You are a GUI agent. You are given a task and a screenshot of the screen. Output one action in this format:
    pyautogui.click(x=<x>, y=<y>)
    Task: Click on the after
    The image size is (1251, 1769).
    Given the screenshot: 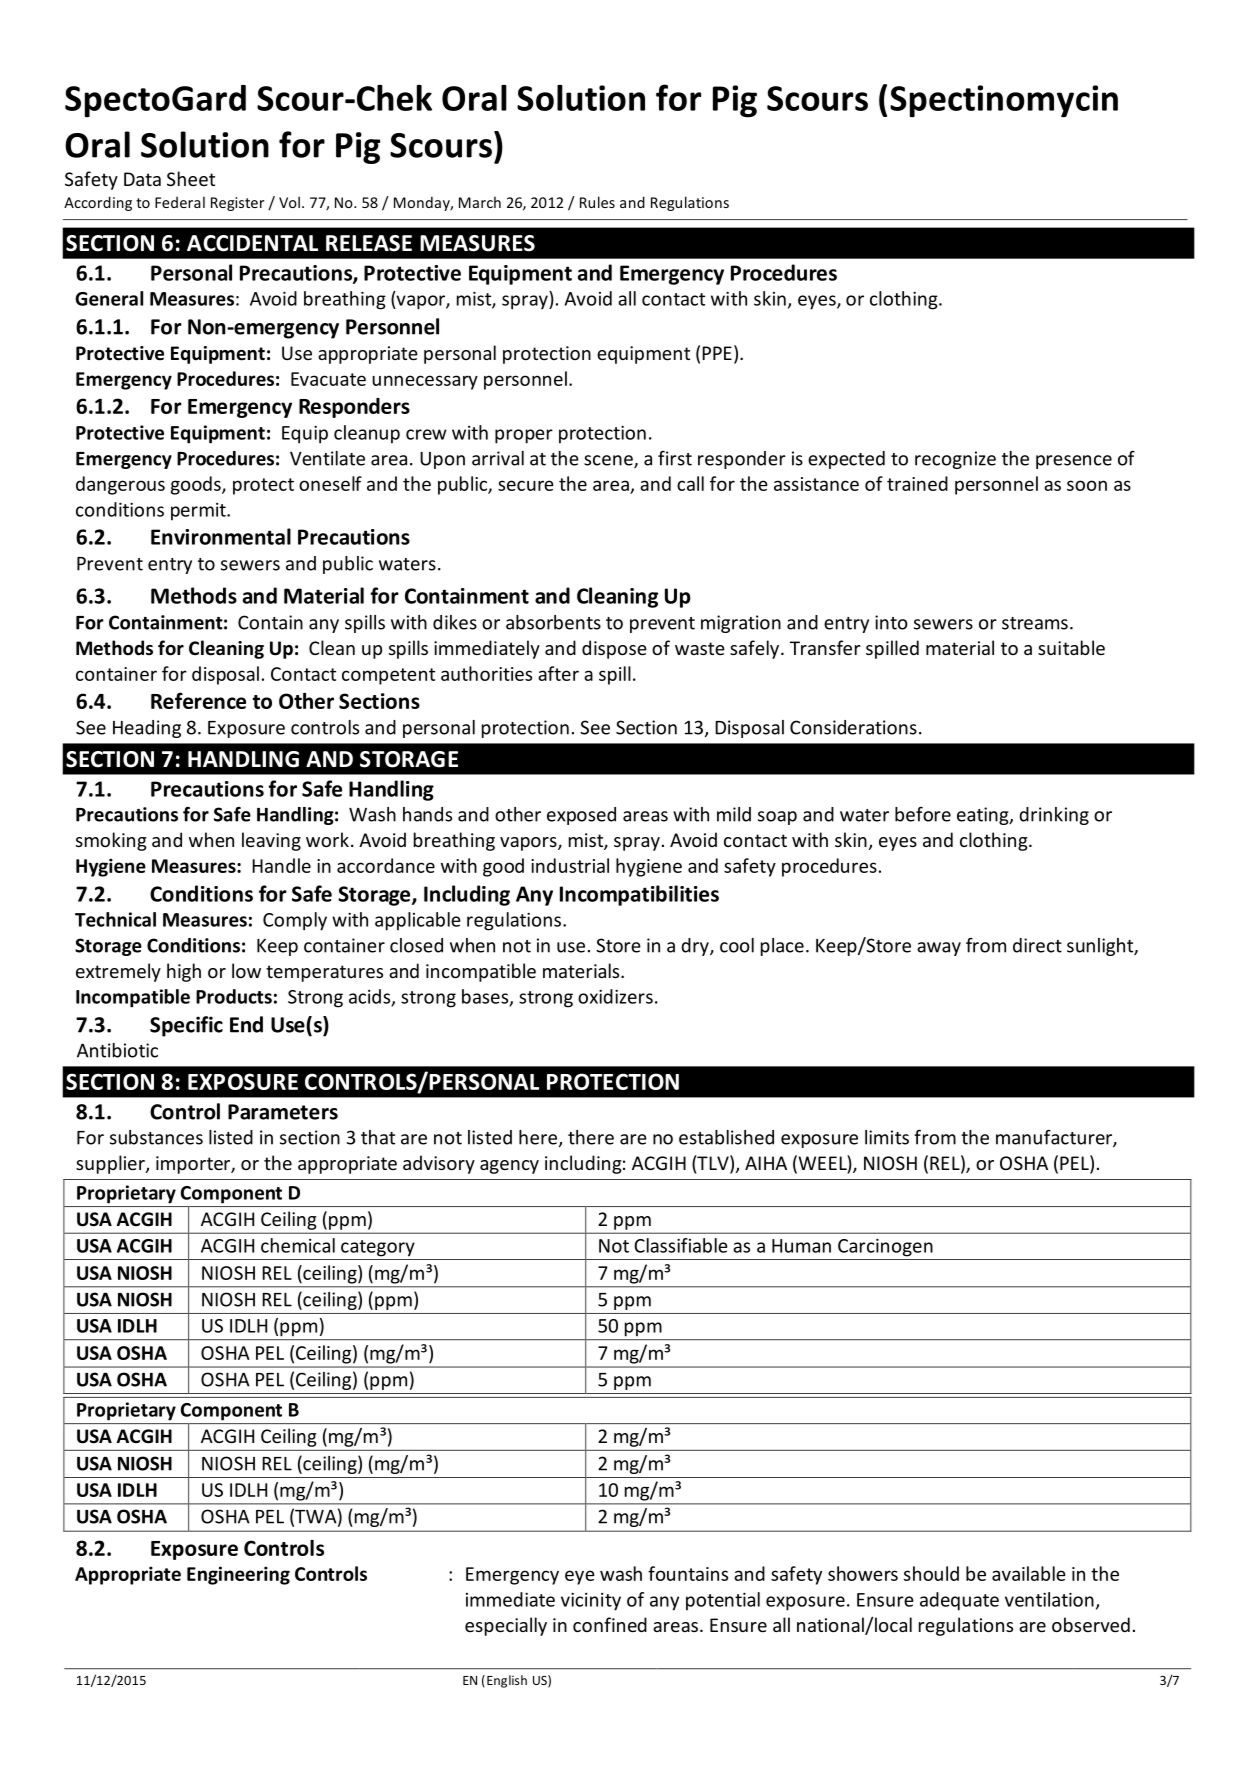 What is the action you would take?
    pyautogui.click(x=558, y=673)
